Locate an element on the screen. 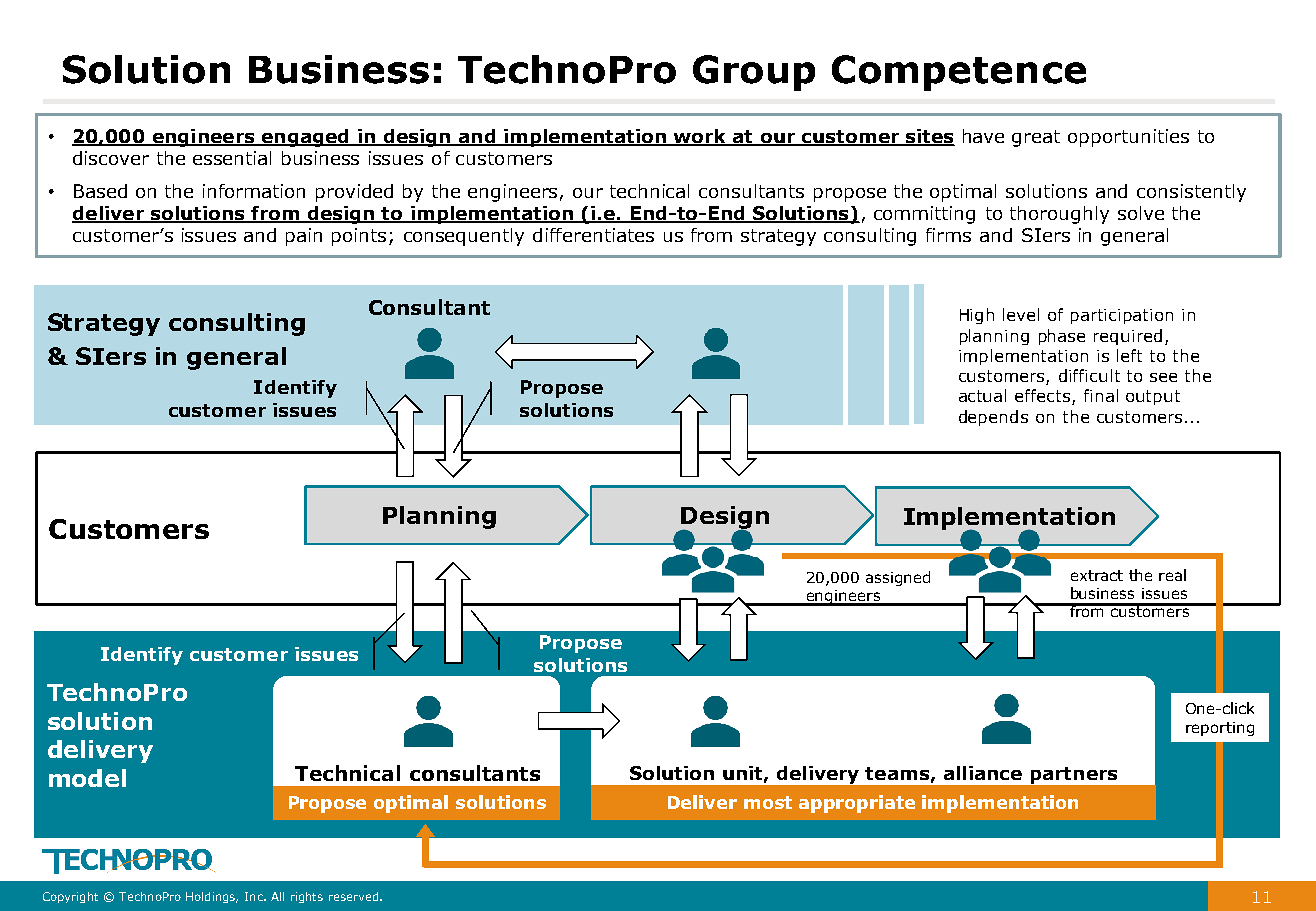  engaged is located at coordinates (305, 138).
